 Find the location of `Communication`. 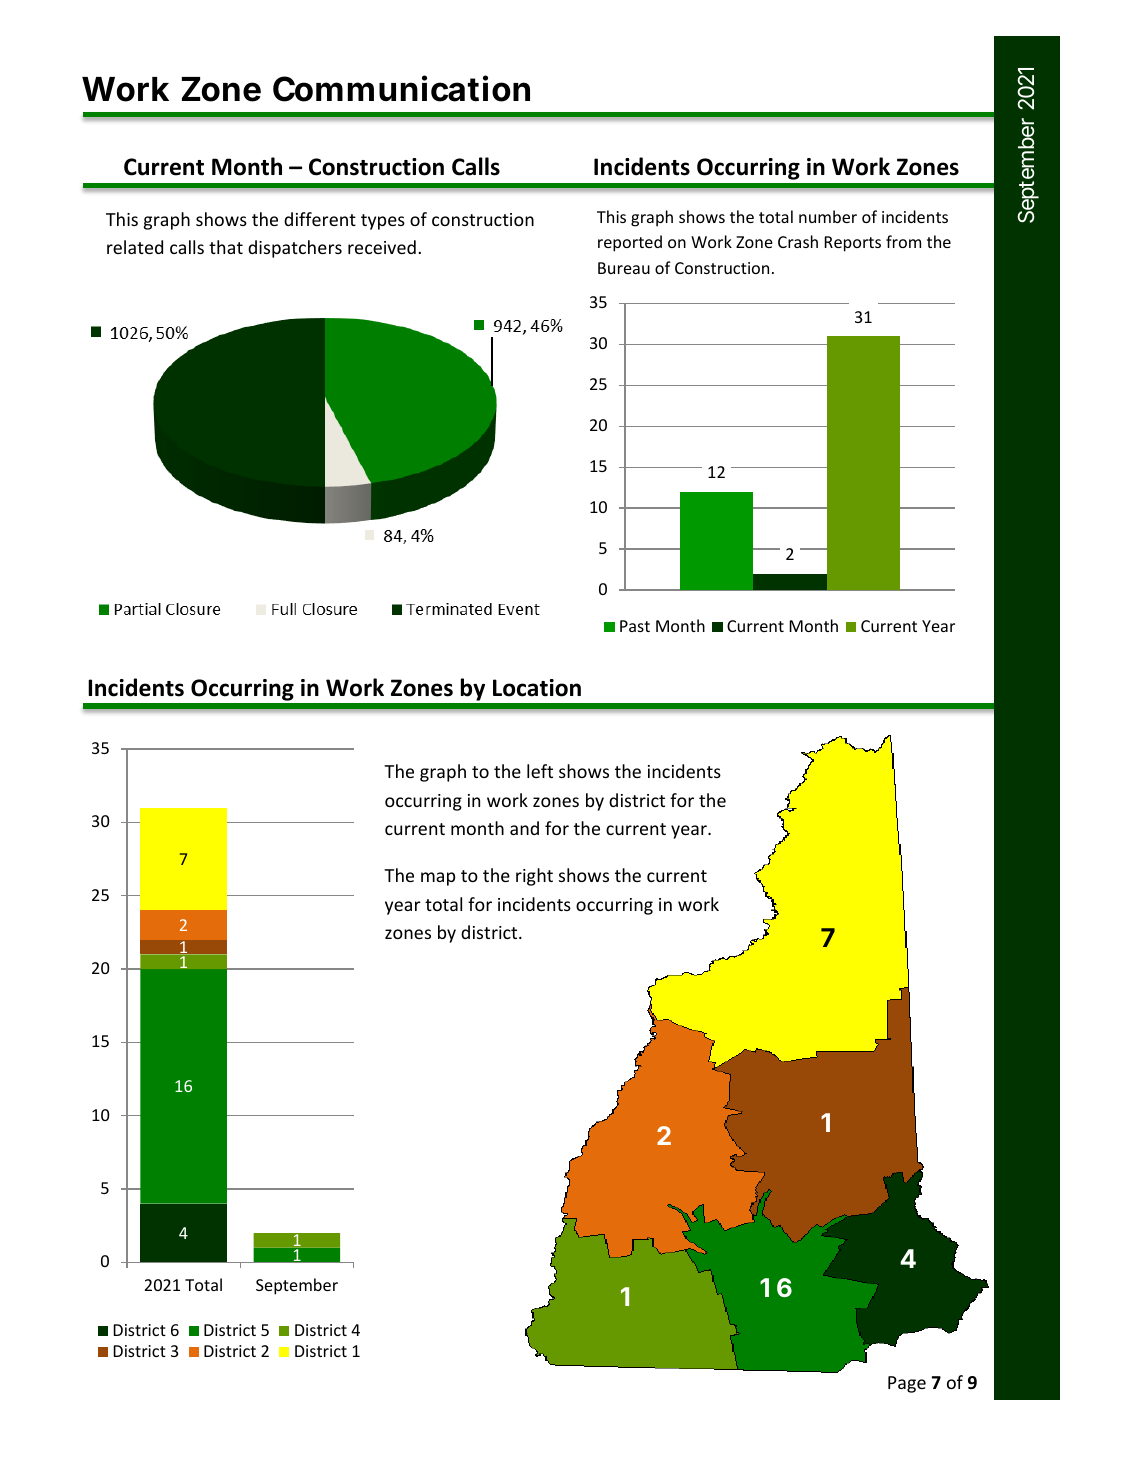

Communication is located at coordinates (401, 88).
